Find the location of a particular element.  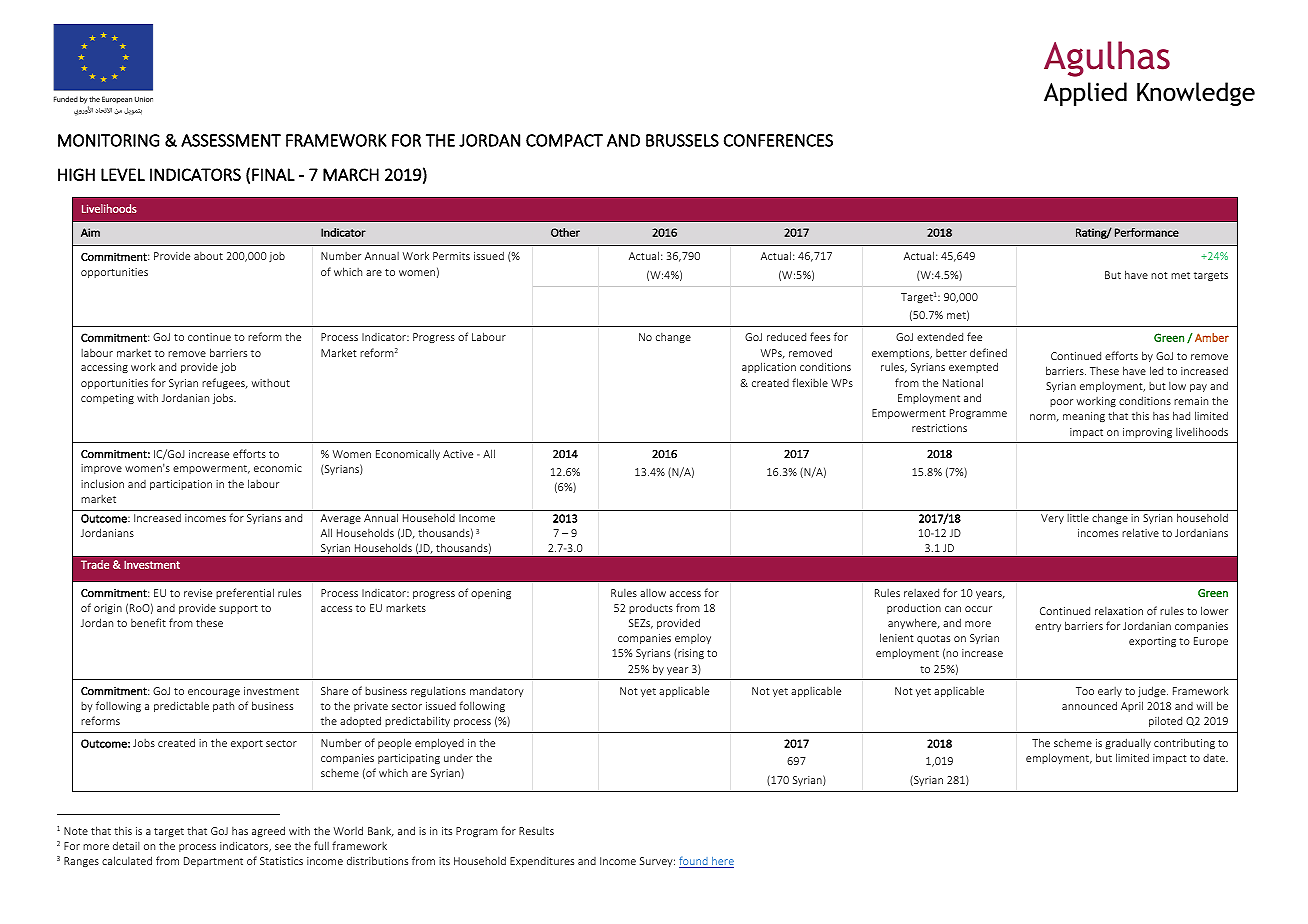

Active is located at coordinates (458, 454).
